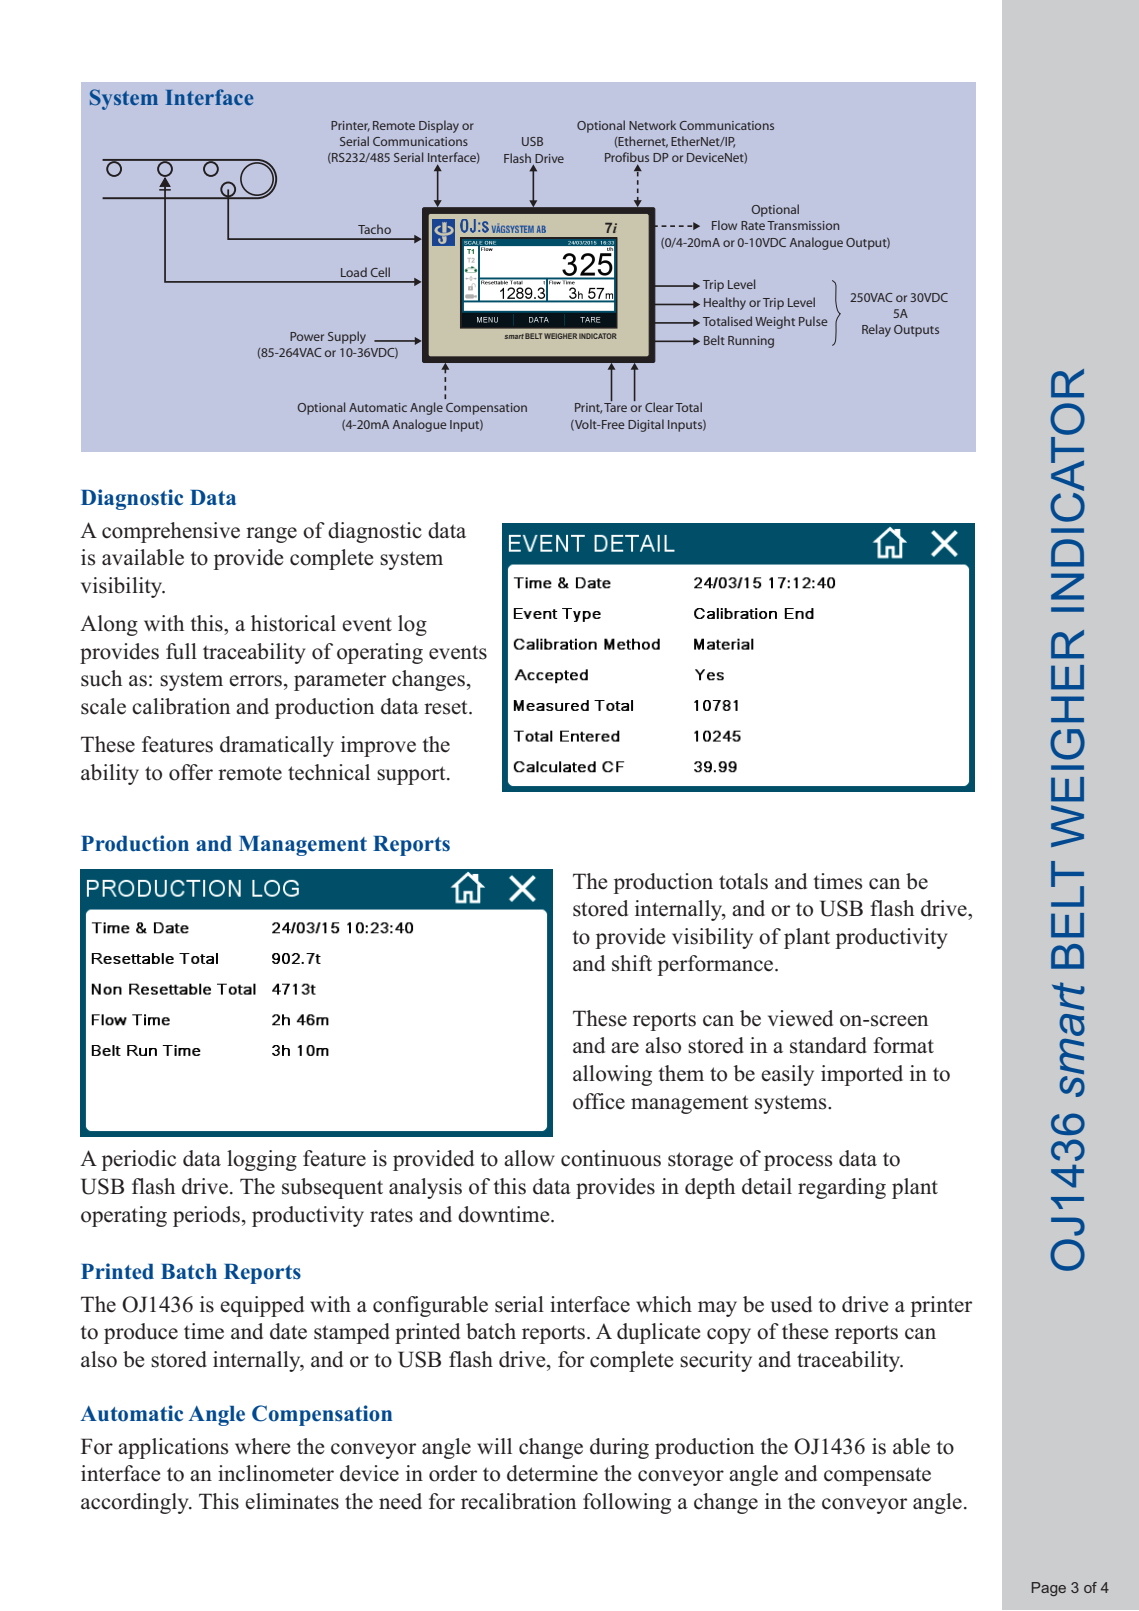  What do you see at coordinates (877, 1476) in the page?
I see `compensate` at bounding box center [877, 1476].
